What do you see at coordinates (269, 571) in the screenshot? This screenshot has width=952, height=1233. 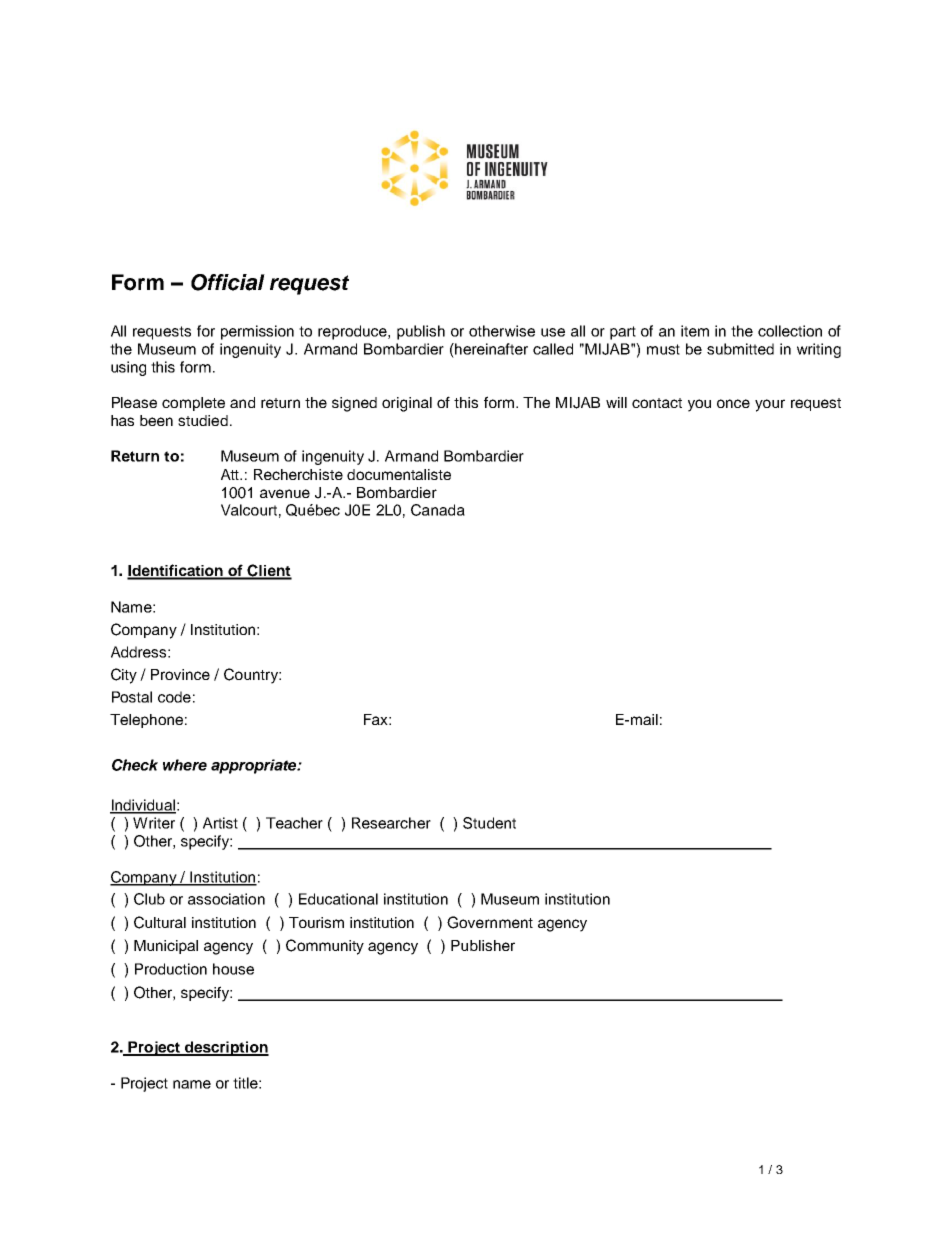 I see `Client` at bounding box center [269, 571].
